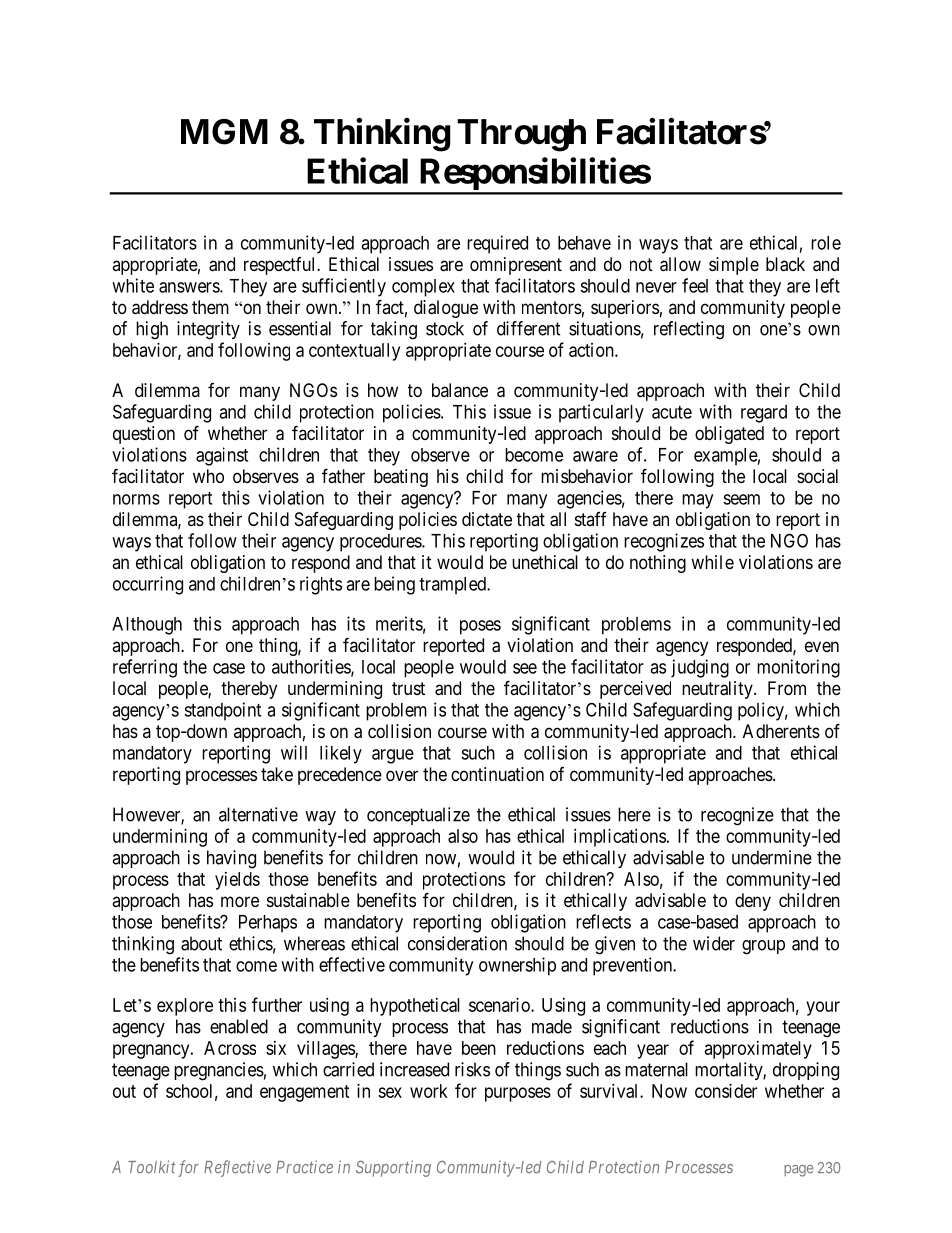  Describe the element at coordinates (497, 774) in the document. I see `continuation` at that location.
